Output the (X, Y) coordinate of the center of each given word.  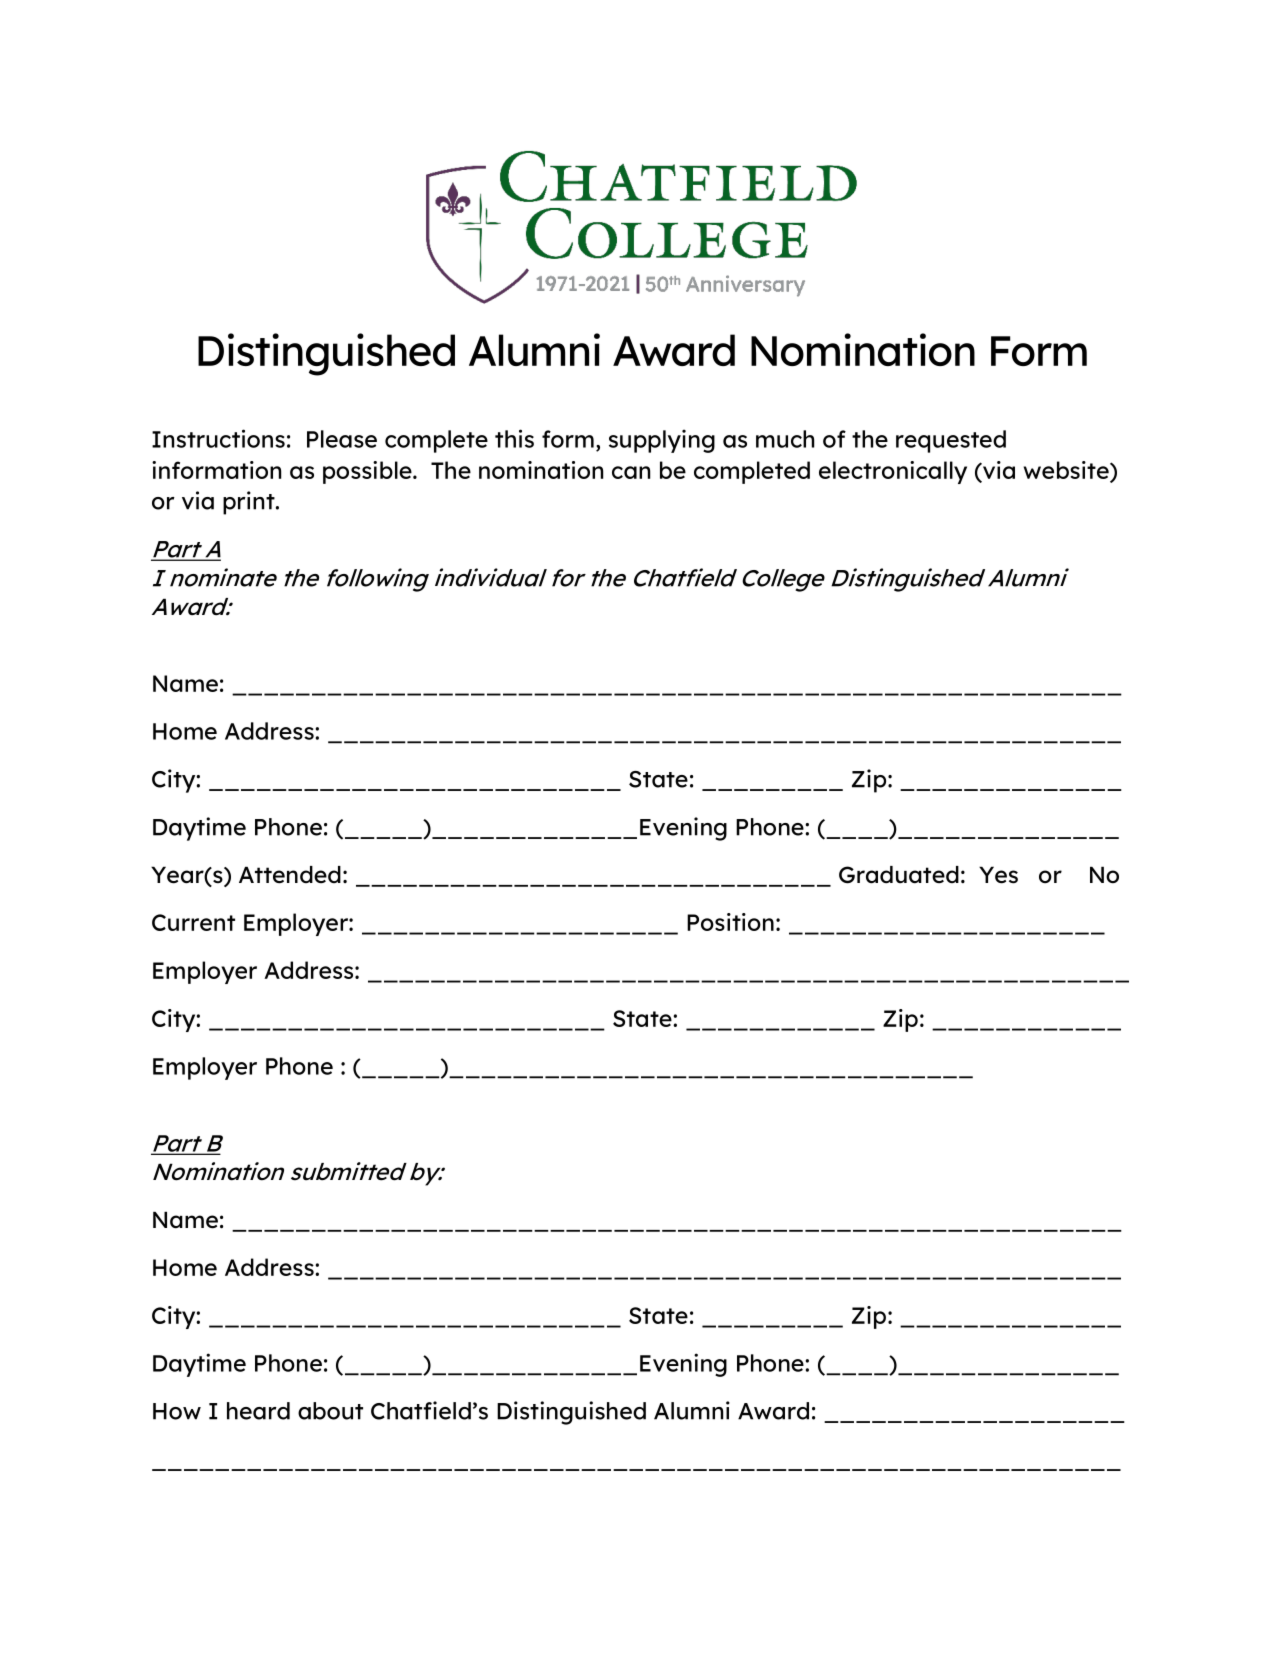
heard (258, 1411)
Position (730, 922)
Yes (998, 875)
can (631, 472)
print (250, 503)
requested (951, 441)
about (330, 1411)
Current (193, 922)
